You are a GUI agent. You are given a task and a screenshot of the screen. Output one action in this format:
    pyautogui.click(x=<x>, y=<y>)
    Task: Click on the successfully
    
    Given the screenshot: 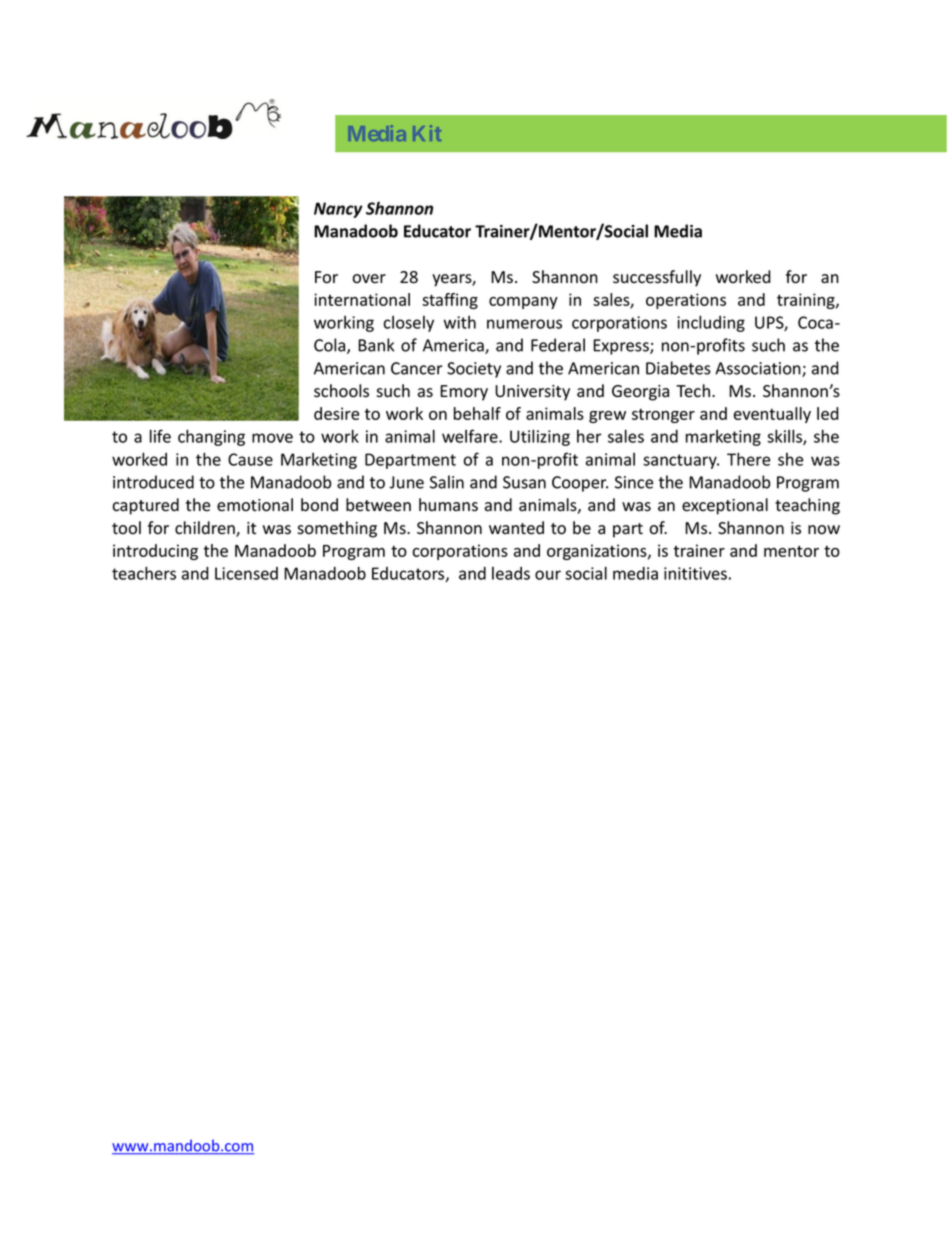 What is the action you would take?
    pyautogui.click(x=657, y=278)
